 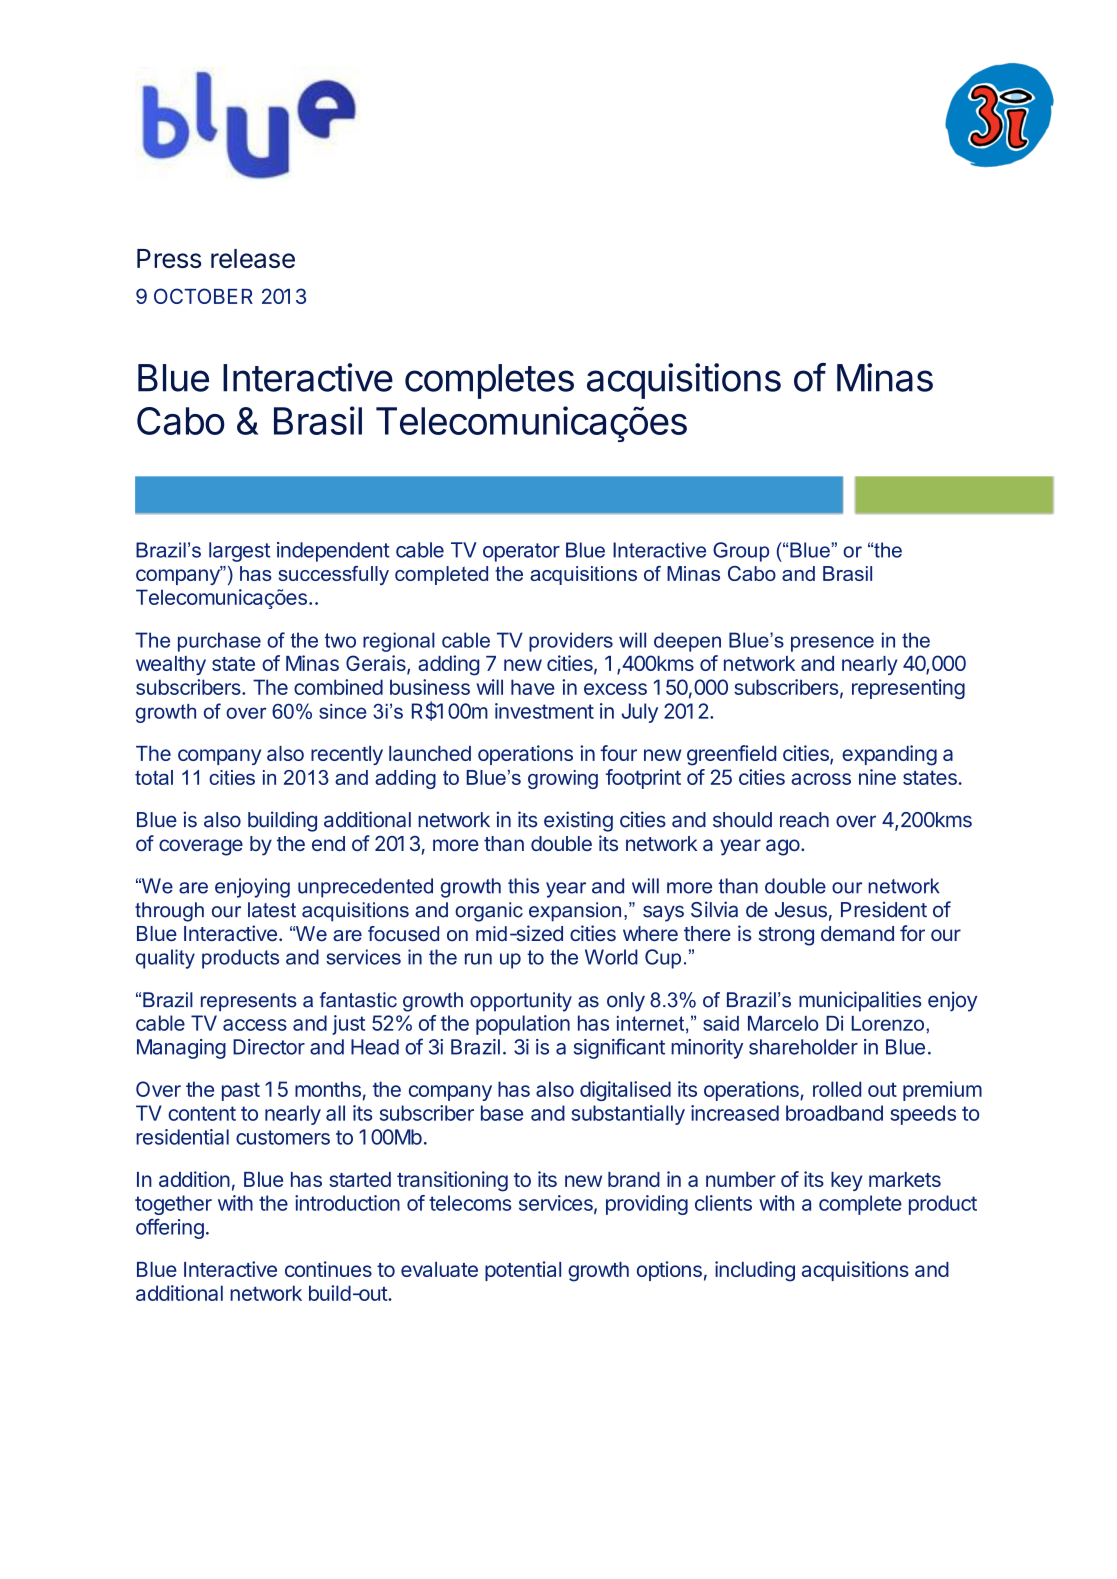 I want to click on municipalities, so click(x=860, y=1001).
